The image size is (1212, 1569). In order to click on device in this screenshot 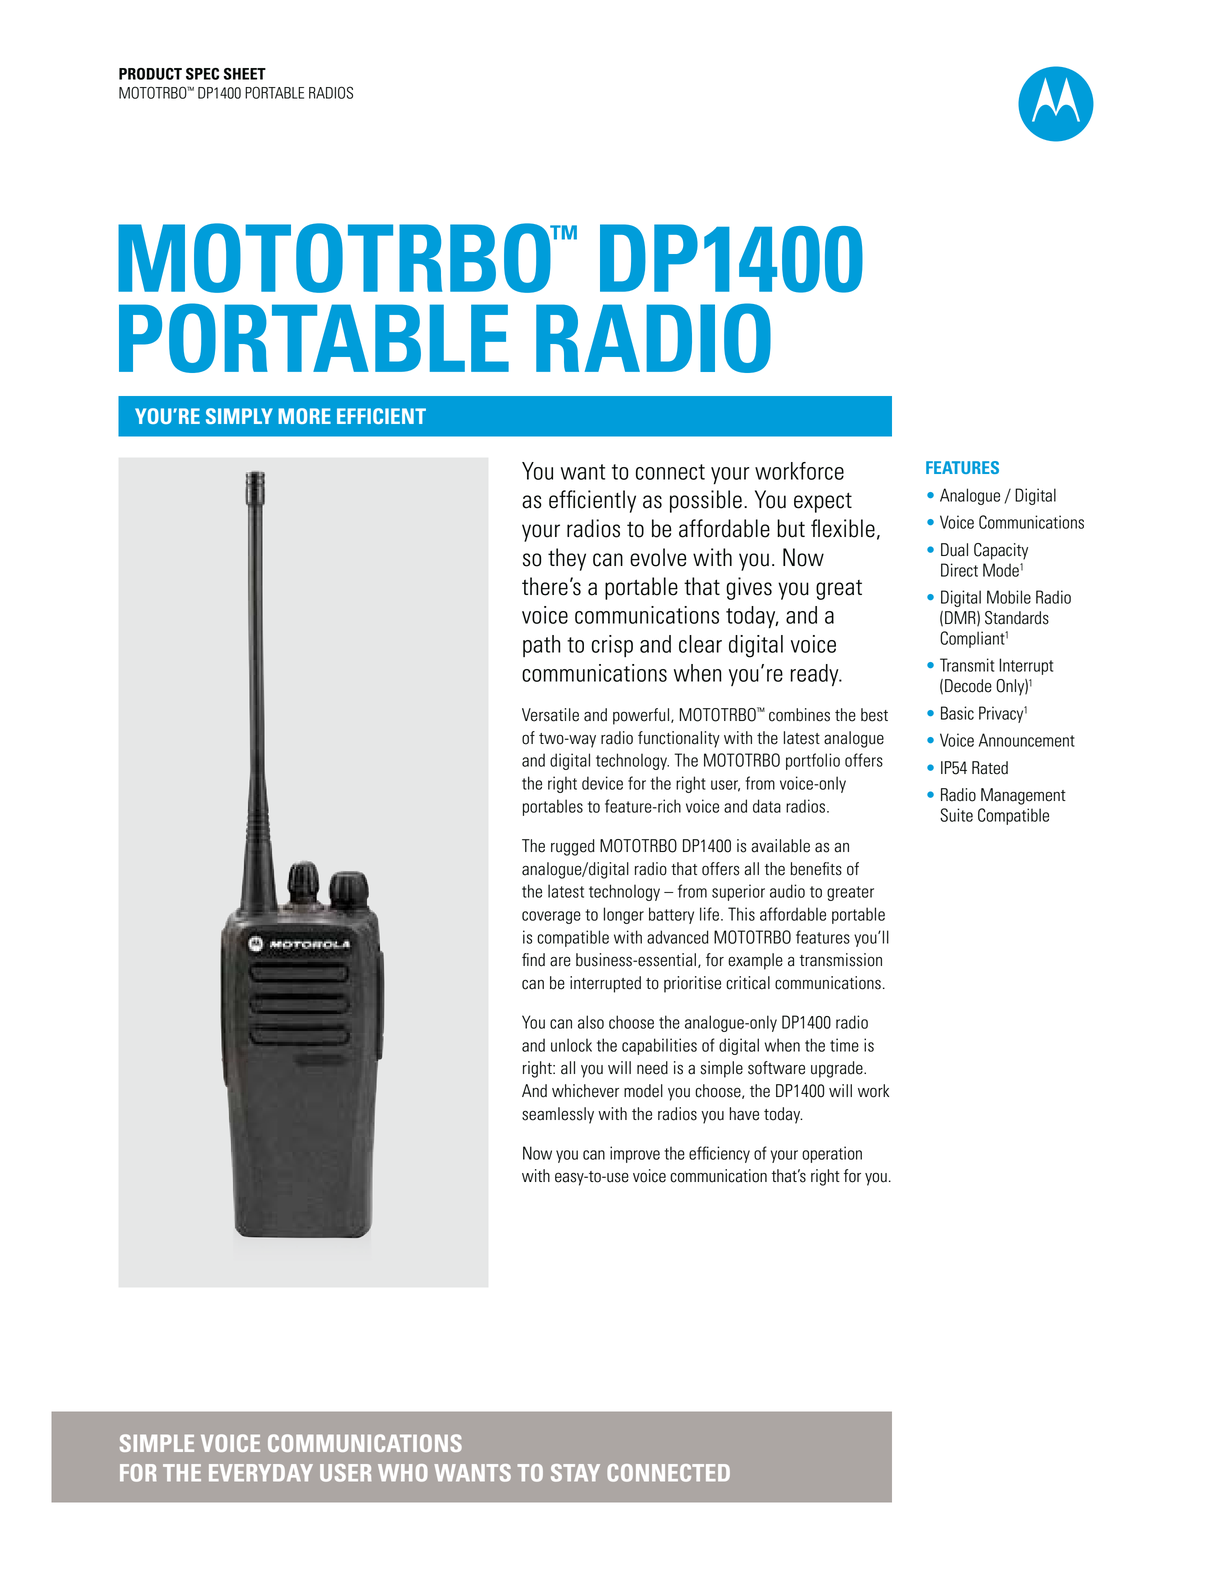, I will do `click(602, 783)`.
